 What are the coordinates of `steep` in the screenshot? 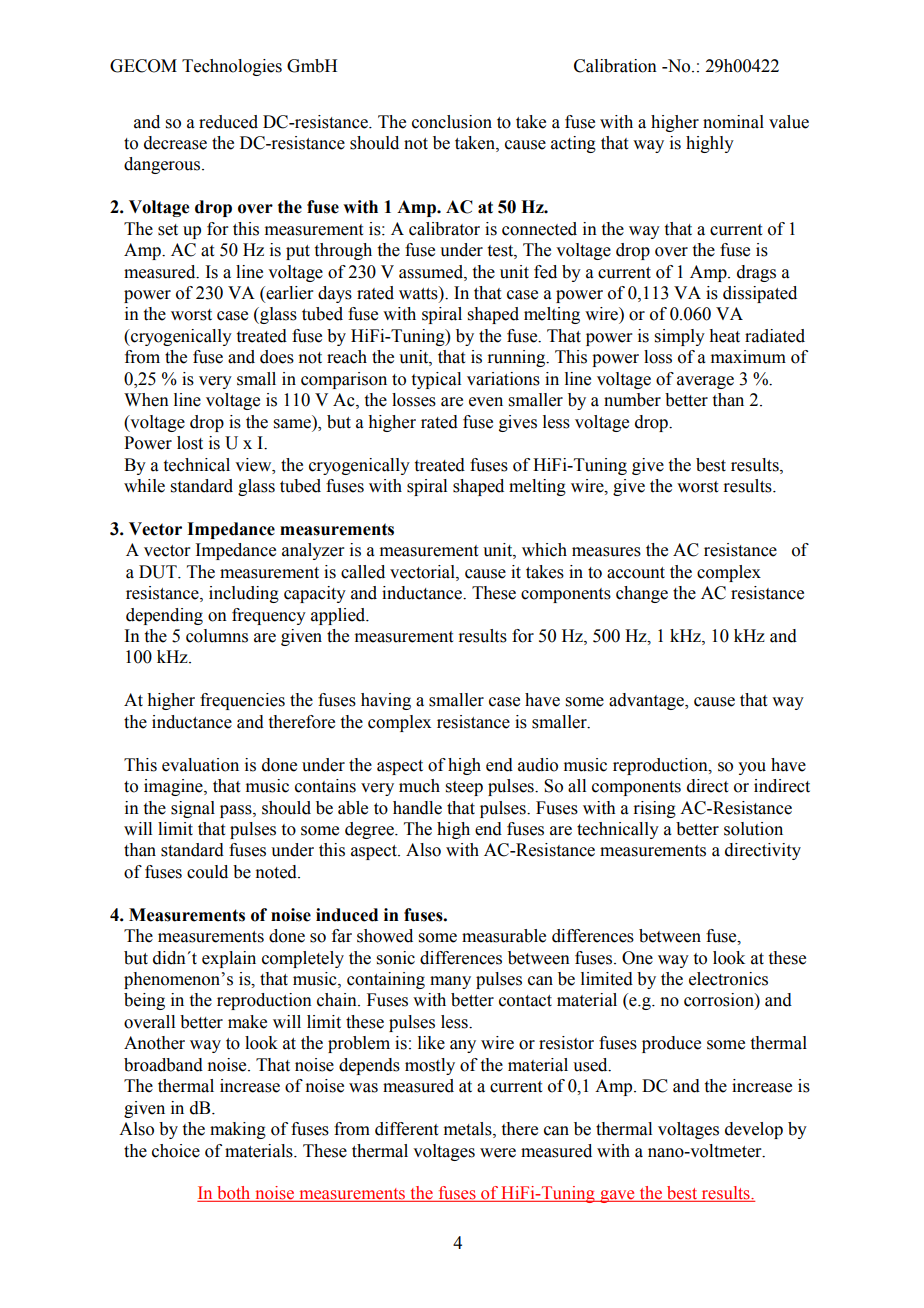 It's located at (464, 788).
